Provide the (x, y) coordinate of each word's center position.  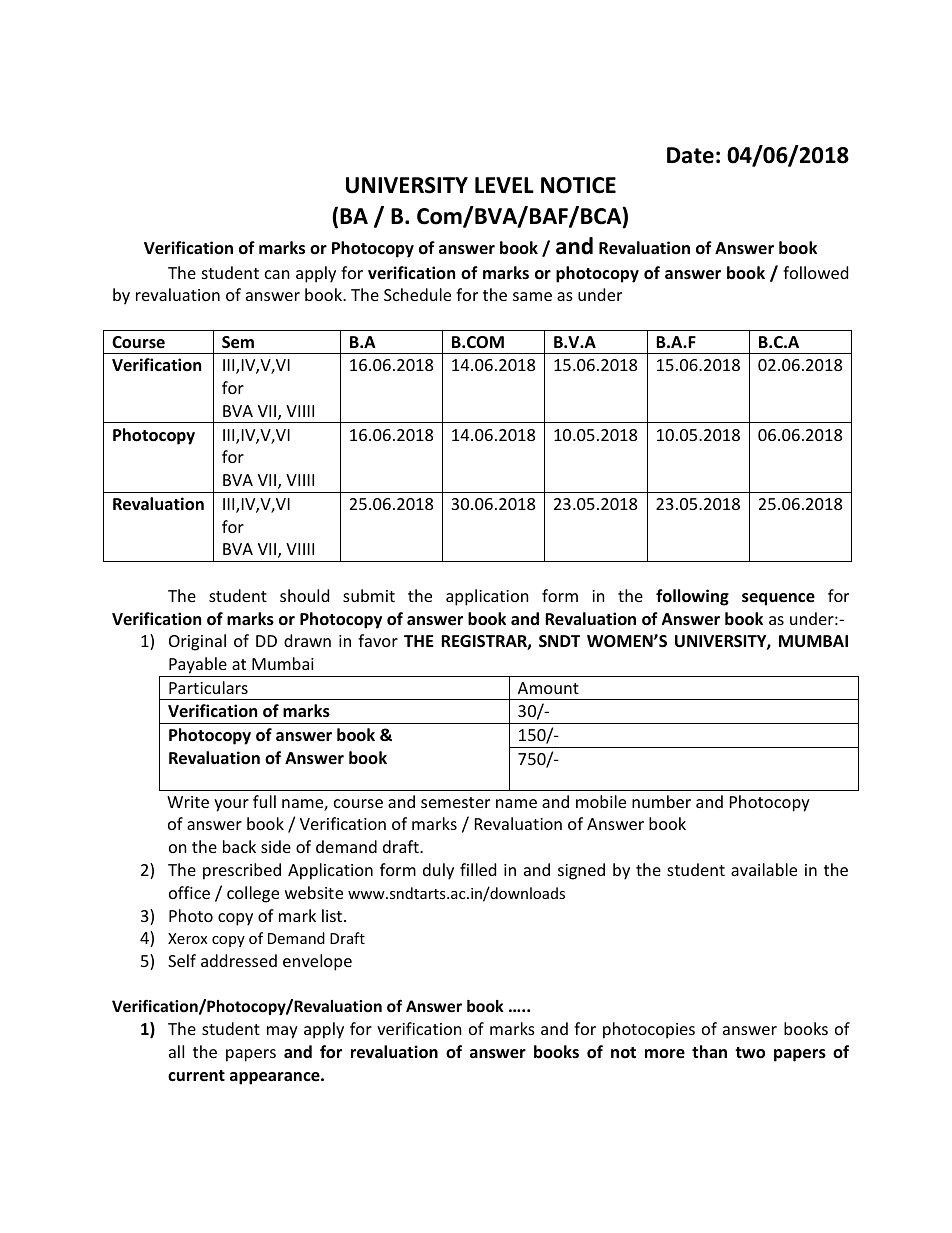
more (665, 1054)
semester (455, 802)
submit (369, 595)
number (661, 801)
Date (690, 155)
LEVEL (504, 185)
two (750, 1053)
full (264, 801)
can (277, 274)
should (304, 595)
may (282, 1032)
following (692, 597)
